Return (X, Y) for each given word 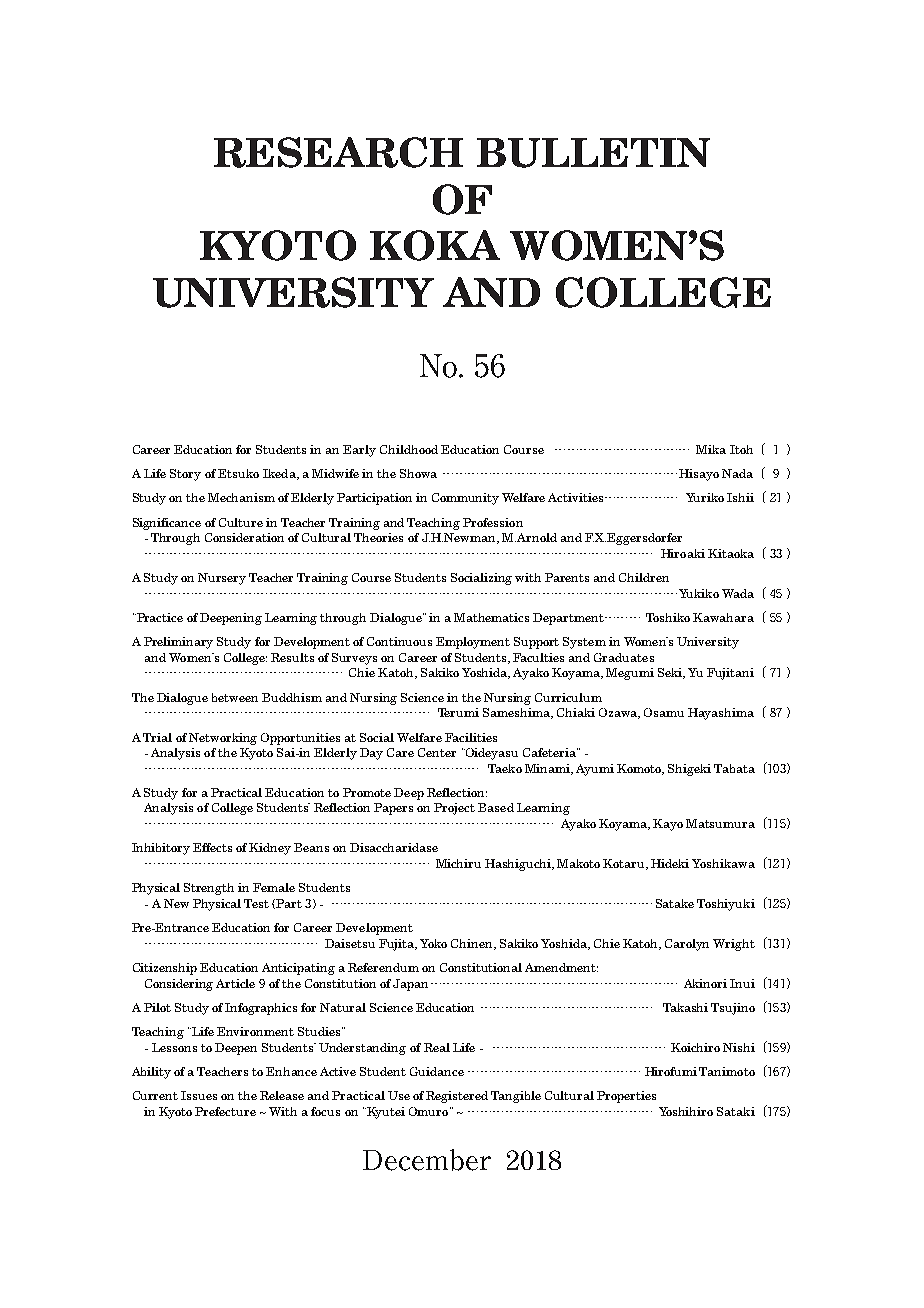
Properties (626, 1097)
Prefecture (225, 1111)
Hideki (670, 863)
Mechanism (241, 497)
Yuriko (705, 497)
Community (465, 499)
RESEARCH (338, 152)
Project (454, 809)
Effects (212, 847)
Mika (711, 449)
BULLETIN (593, 153)
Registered (457, 1097)
